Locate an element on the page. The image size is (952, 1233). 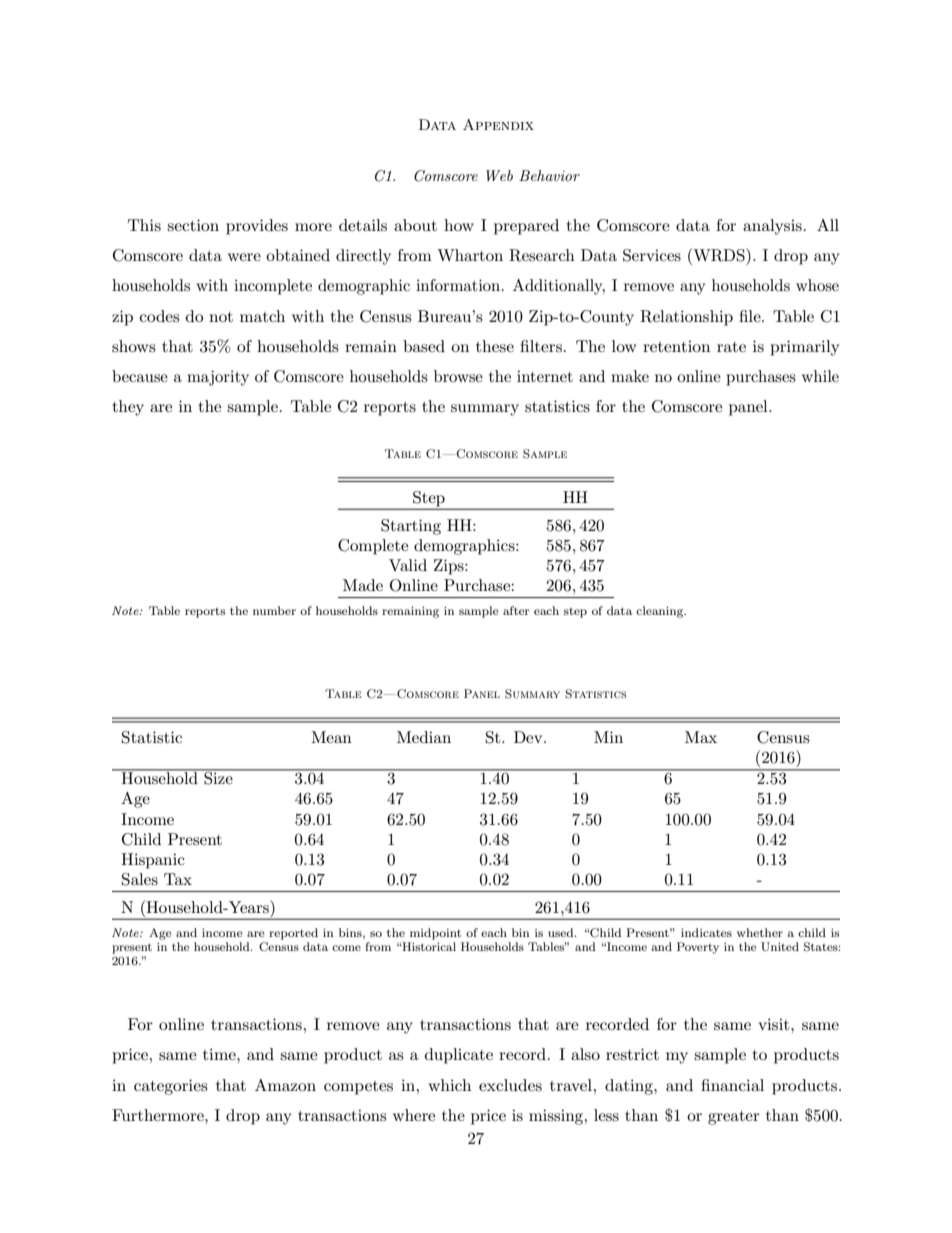
analysis is located at coordinates (772, 227).
